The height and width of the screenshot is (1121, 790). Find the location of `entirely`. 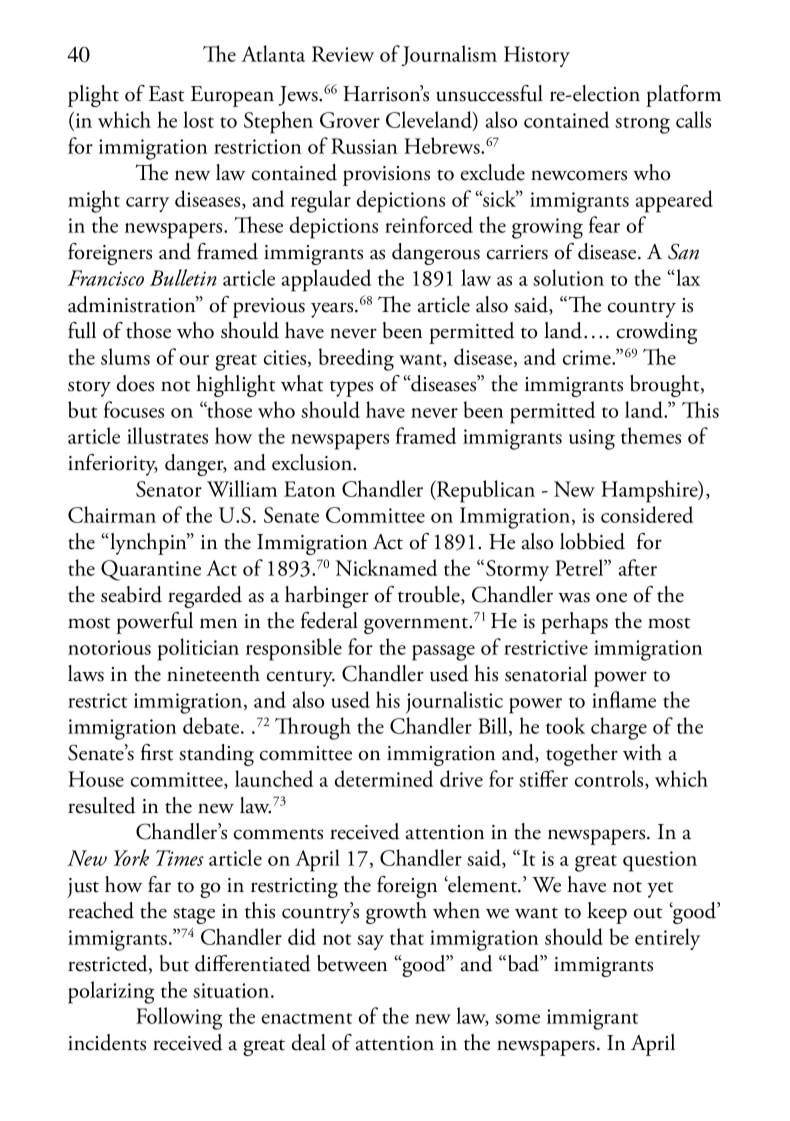

entirely is located at coordinates (667, 939).
